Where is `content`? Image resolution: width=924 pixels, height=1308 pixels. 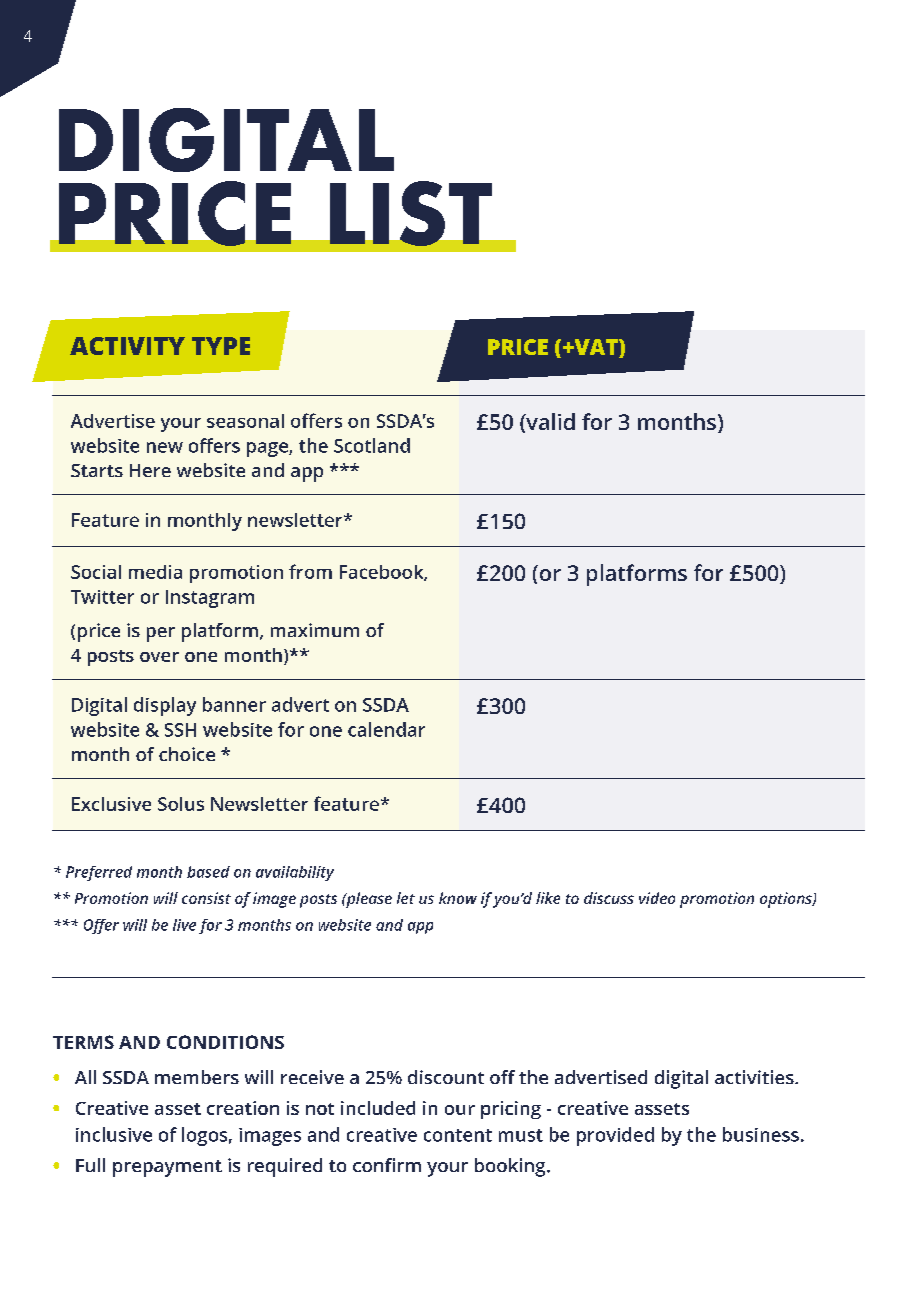 content is located at coordinates (458, 1135).
